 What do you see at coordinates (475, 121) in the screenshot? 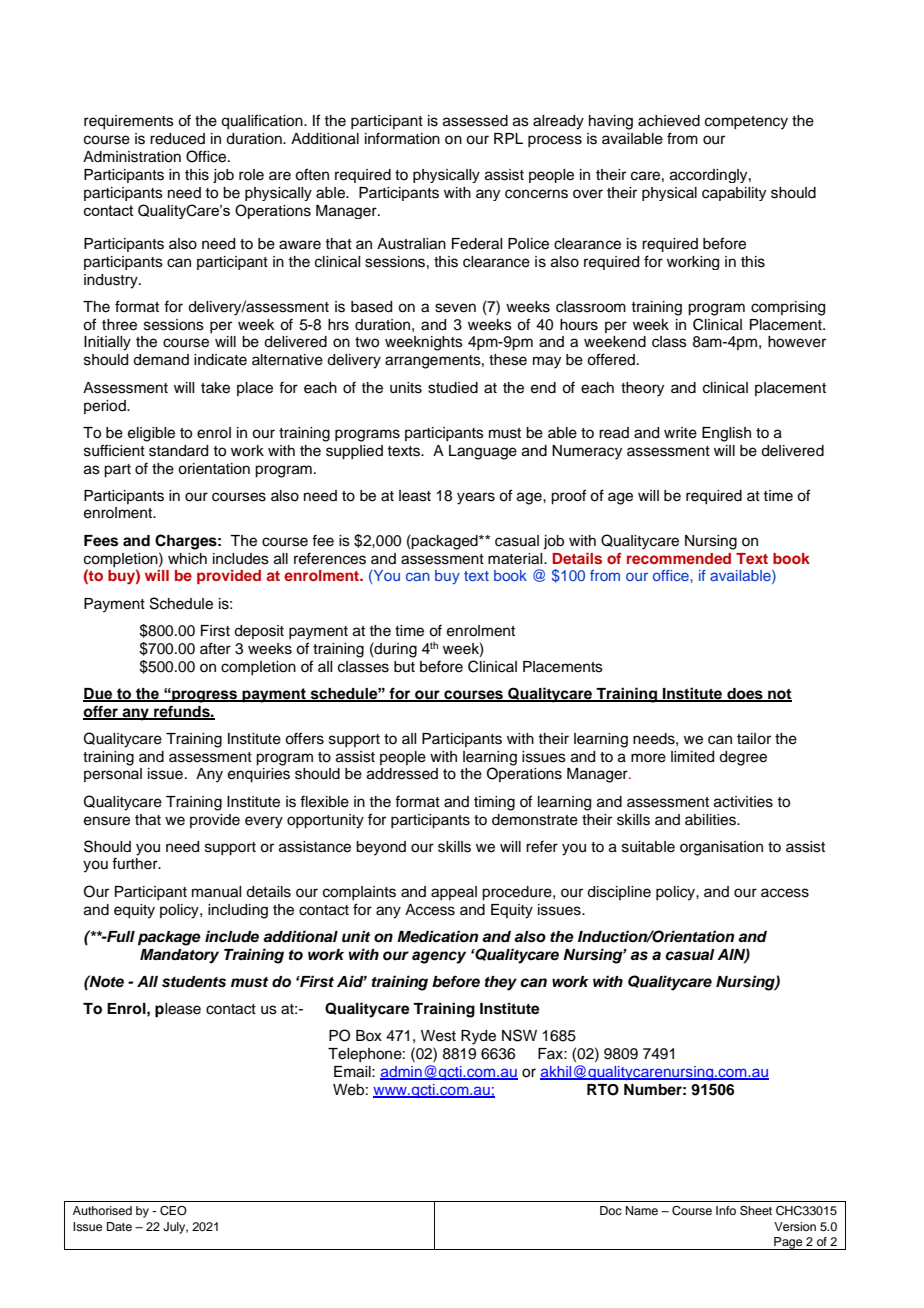
I see `assessed` at bounding box center [475, 121].
